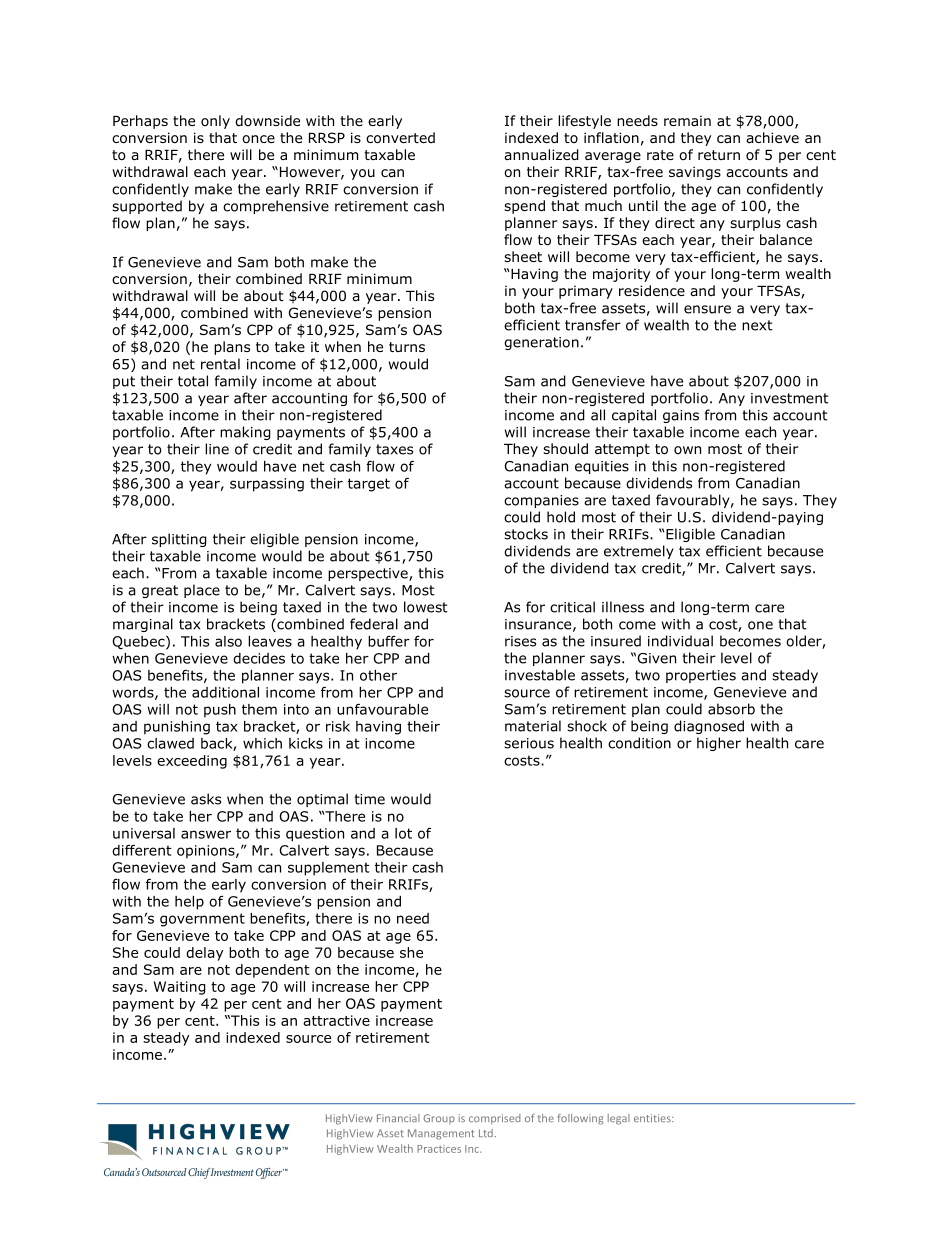 The height and width of the page is (1233, 952). Describe the element at coordinates (403, 833) in the page. I see `lot` at that location.
